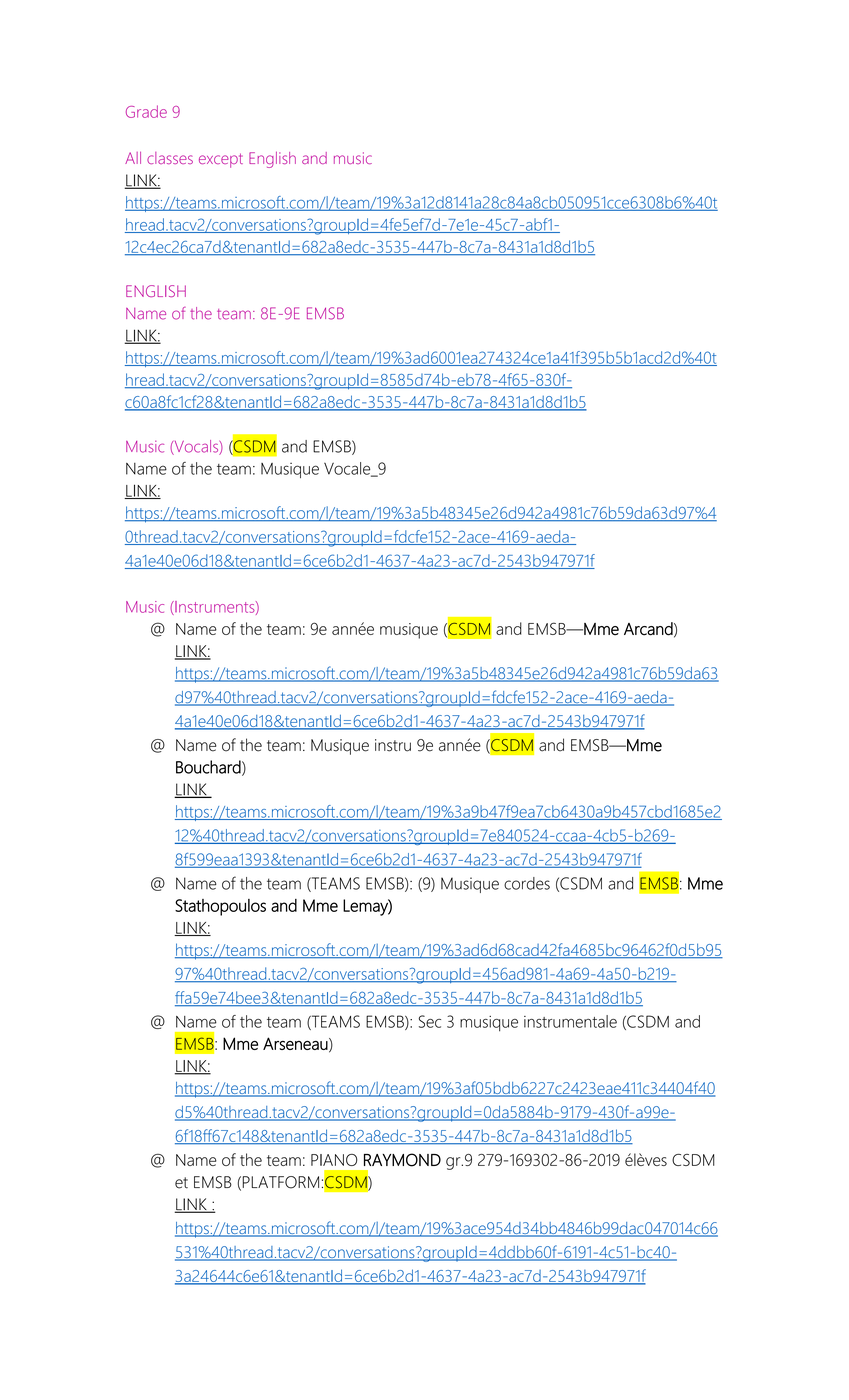 The height and width of the page is (1400, 849). What do you see at coordinates (402, 1160) in the page?
I see `RAYMOND` at bounding box center [402, 1160].
